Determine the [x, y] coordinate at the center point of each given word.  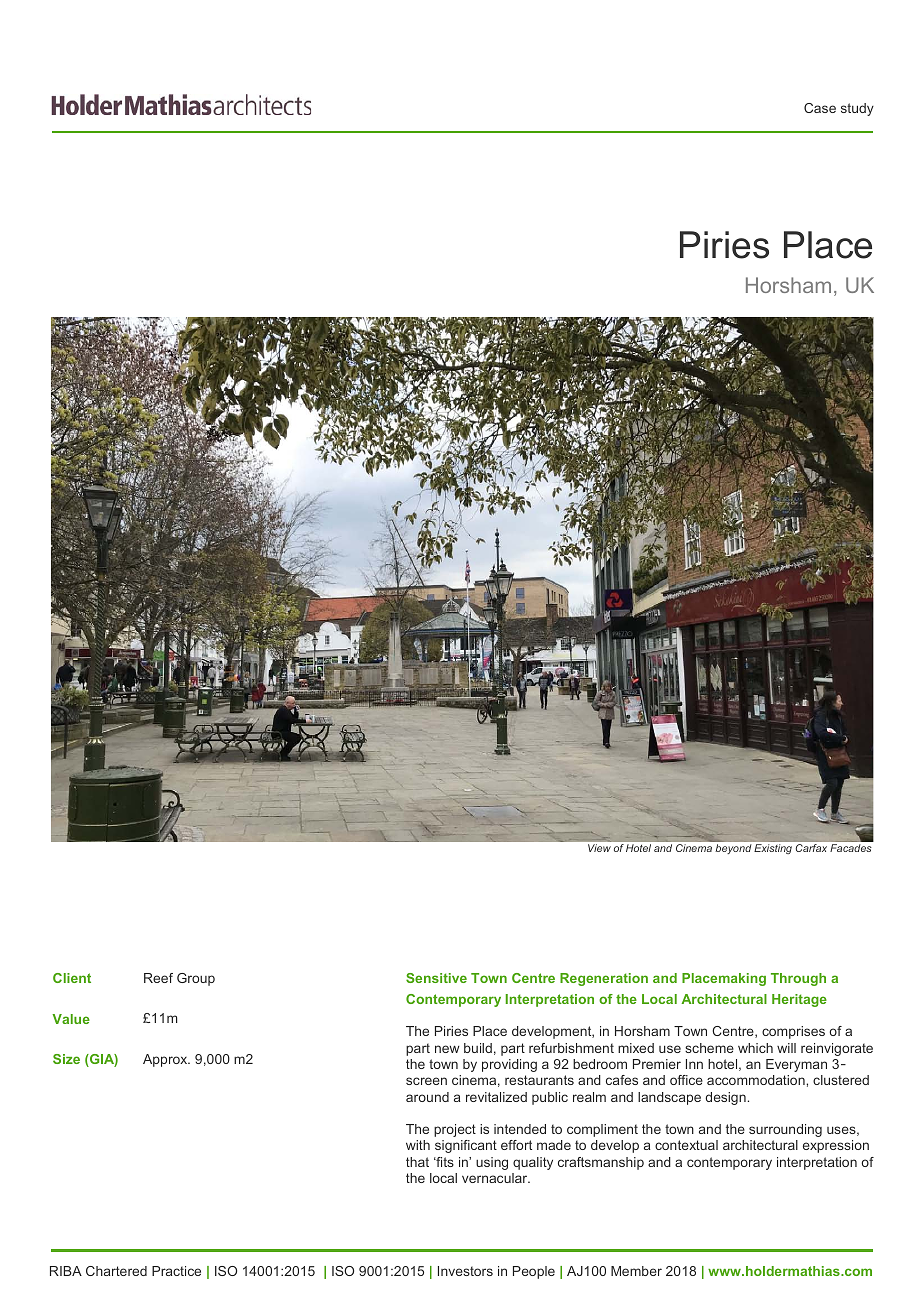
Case [820, 108]
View [599, 848]
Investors [465, 1271]
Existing [773, 849]
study [857, 109]
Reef [158, 978]
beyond [733, 849]
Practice [176, 1271]
